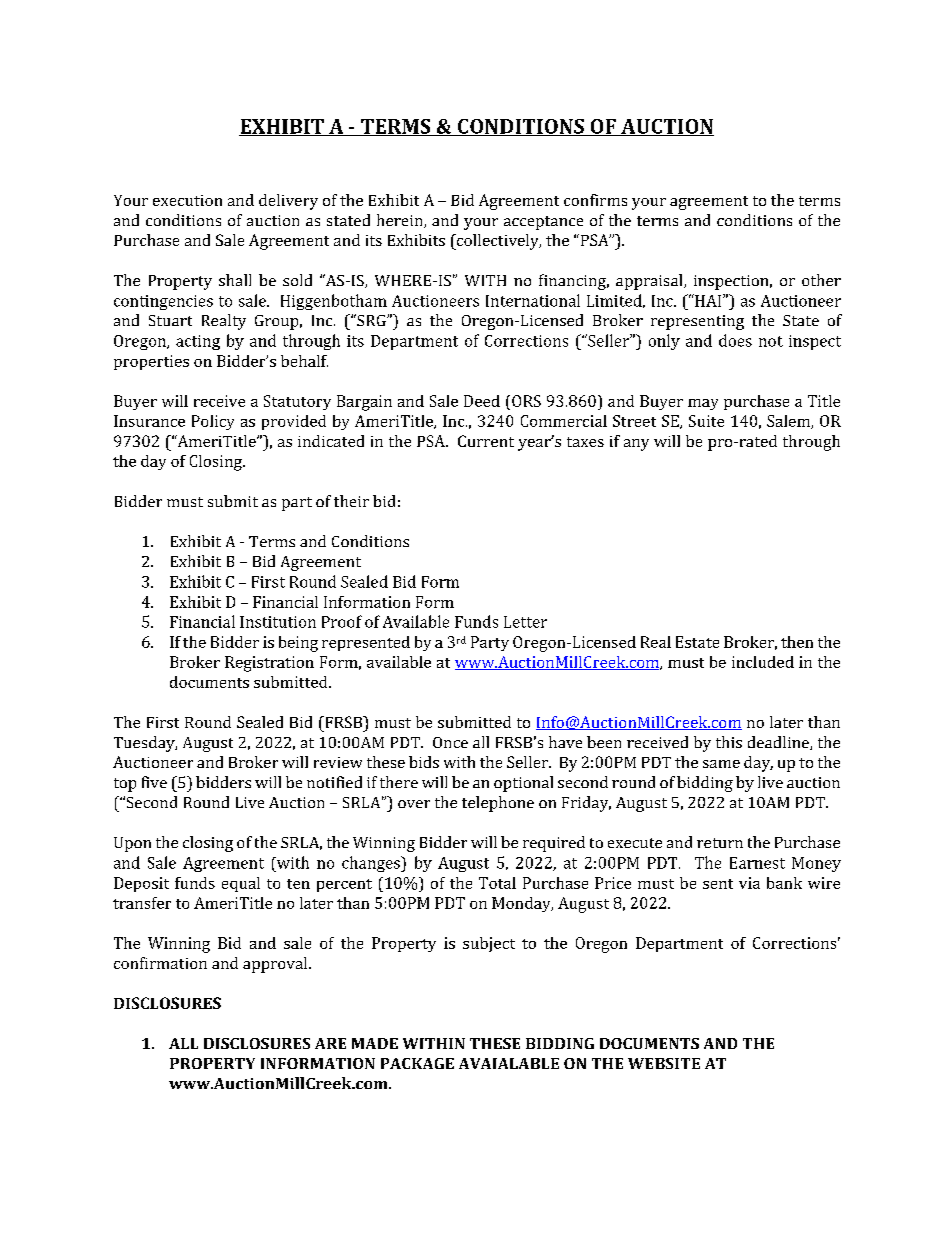 The height and width of the page is (1233, 952). I want to click on PACKAGE, so click(417, 1063).
